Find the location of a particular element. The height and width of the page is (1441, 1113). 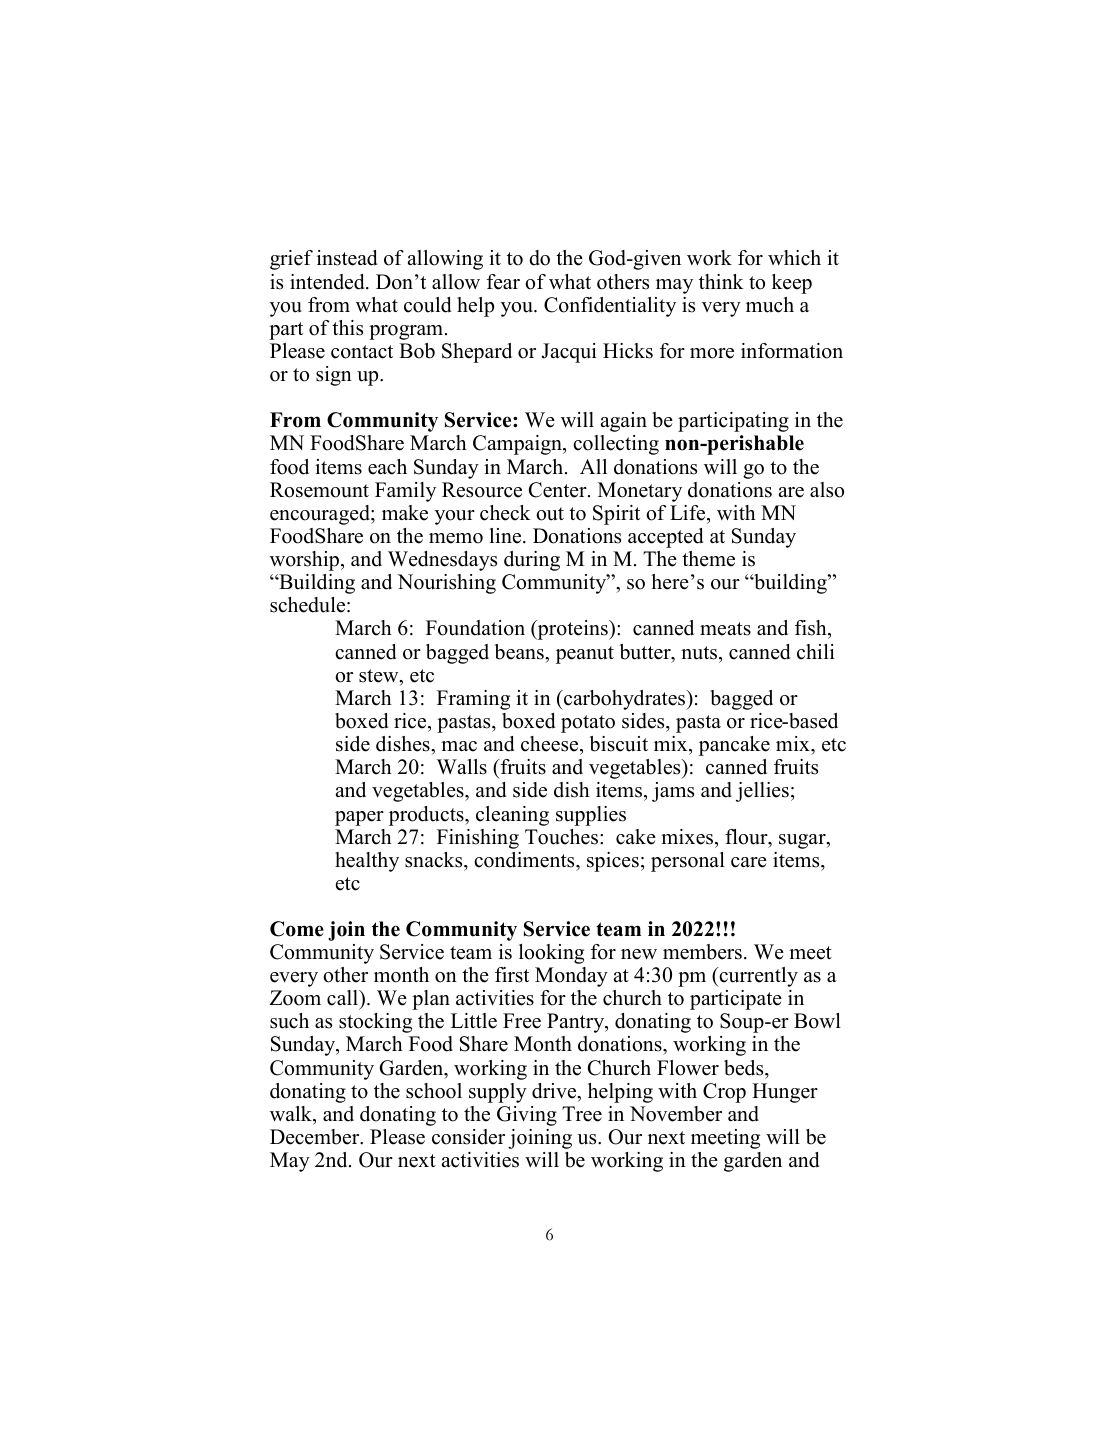

worship is located at coordinates (306, 561).
